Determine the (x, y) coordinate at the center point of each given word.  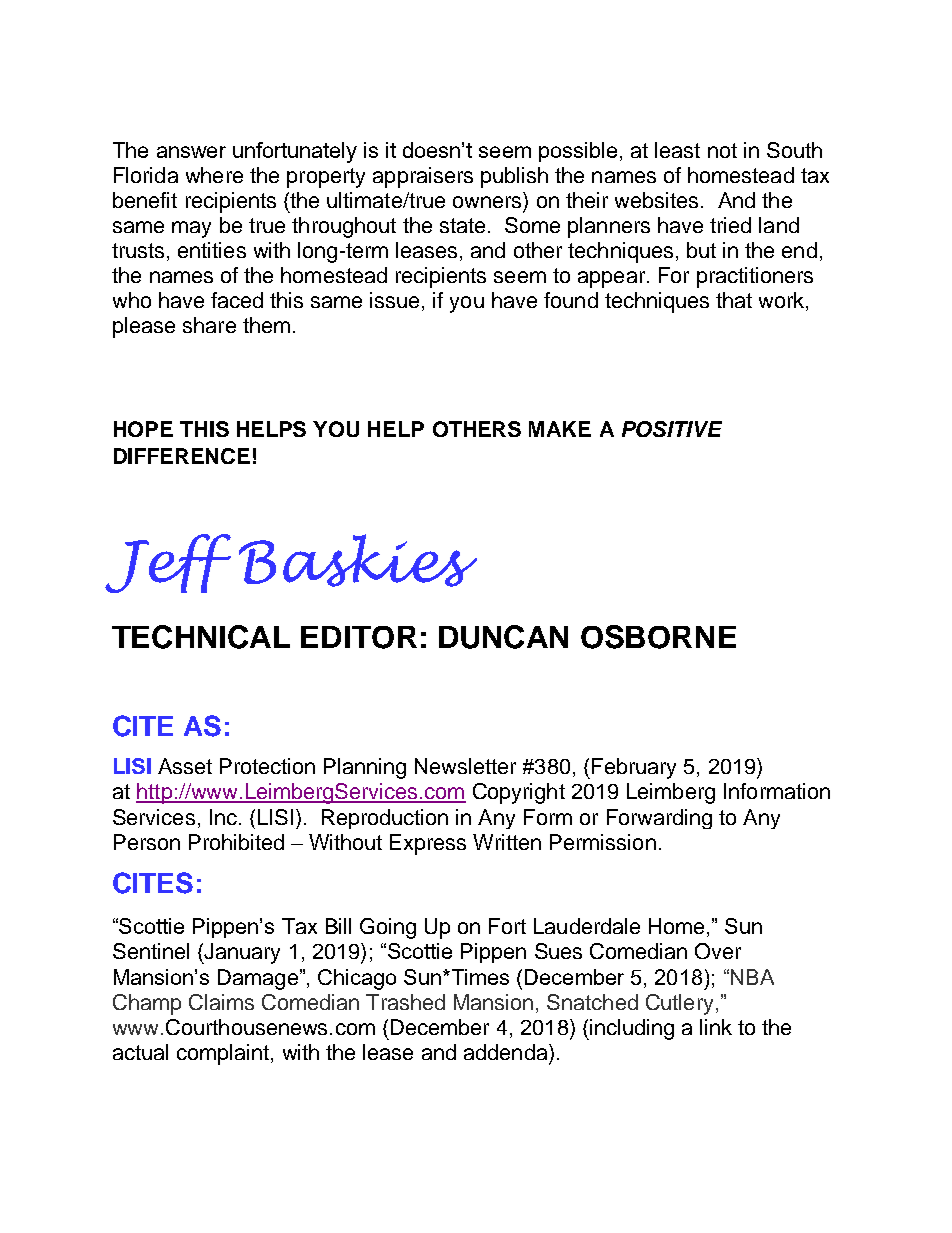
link (716, 1027)
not (722, 150)
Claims (221, 1002)
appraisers (423, 177)
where (214, 175)
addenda (507, 1052)
